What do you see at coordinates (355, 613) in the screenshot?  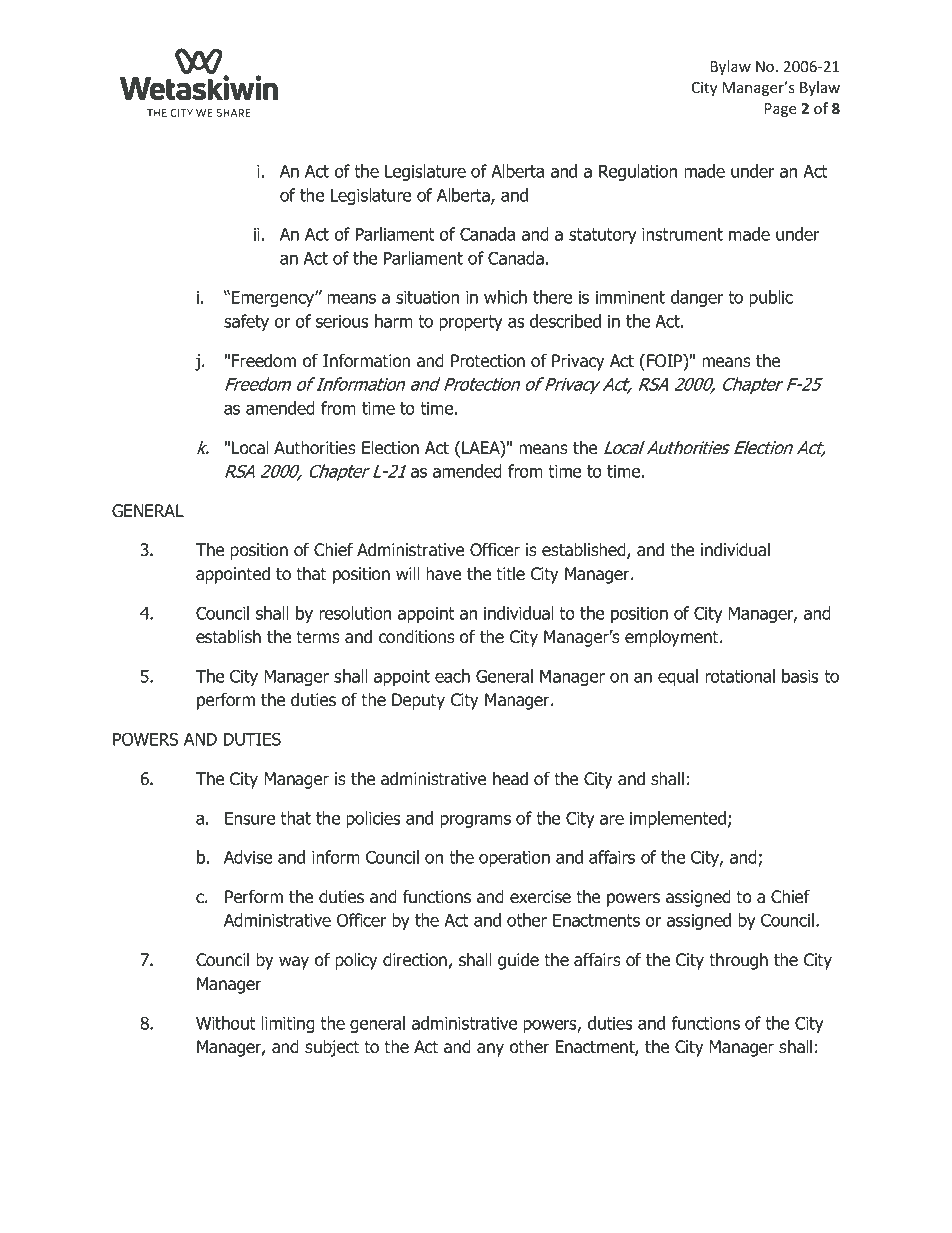 I see `resolution` at bounding box center [355, 613].
